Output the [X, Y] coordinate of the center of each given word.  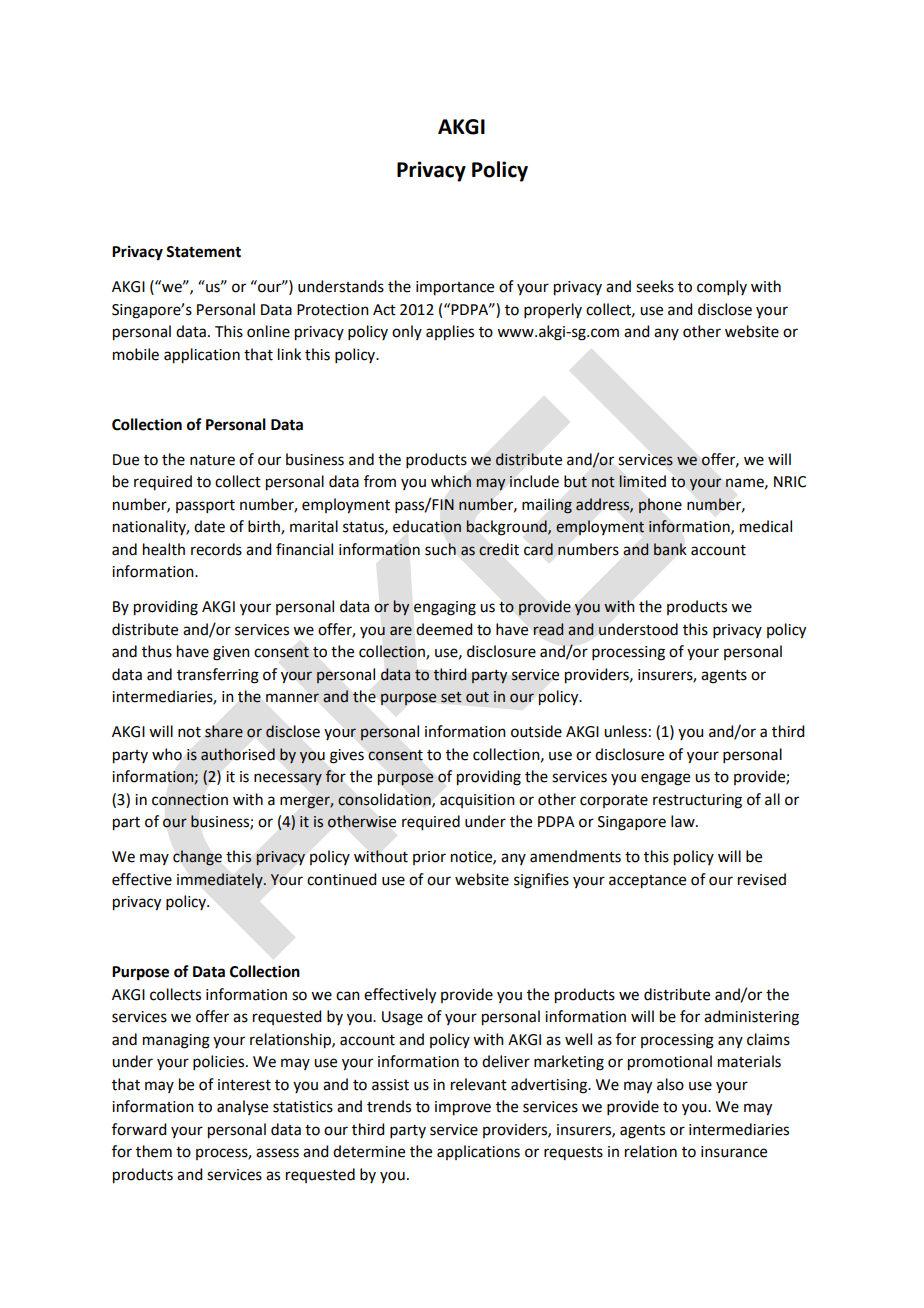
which [451, 481]
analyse [242, 1107]
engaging [445, 608]
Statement [203, 252]
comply [722, 287]
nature [212, 460]
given [231, 653]
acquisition [477, 801]
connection [190, 800]
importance [455, 288]
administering [751, 1018]
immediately [221, 880]
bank [670, 549]
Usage [402, 1018]
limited [642, 481]
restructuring [697, 801]
